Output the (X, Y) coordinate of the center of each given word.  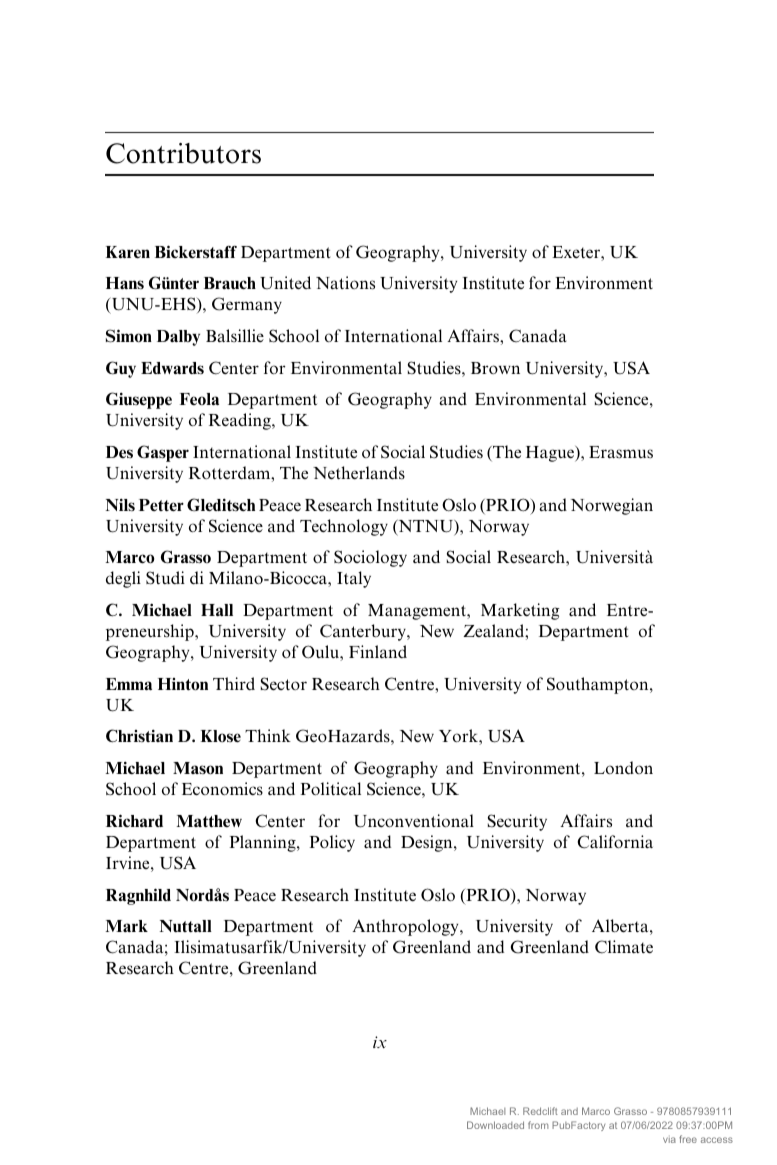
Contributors (183, 153)
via (669, 1140)
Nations (345, 283)
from (538, 1125)
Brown (495, 368)
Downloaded (495, 1125)
